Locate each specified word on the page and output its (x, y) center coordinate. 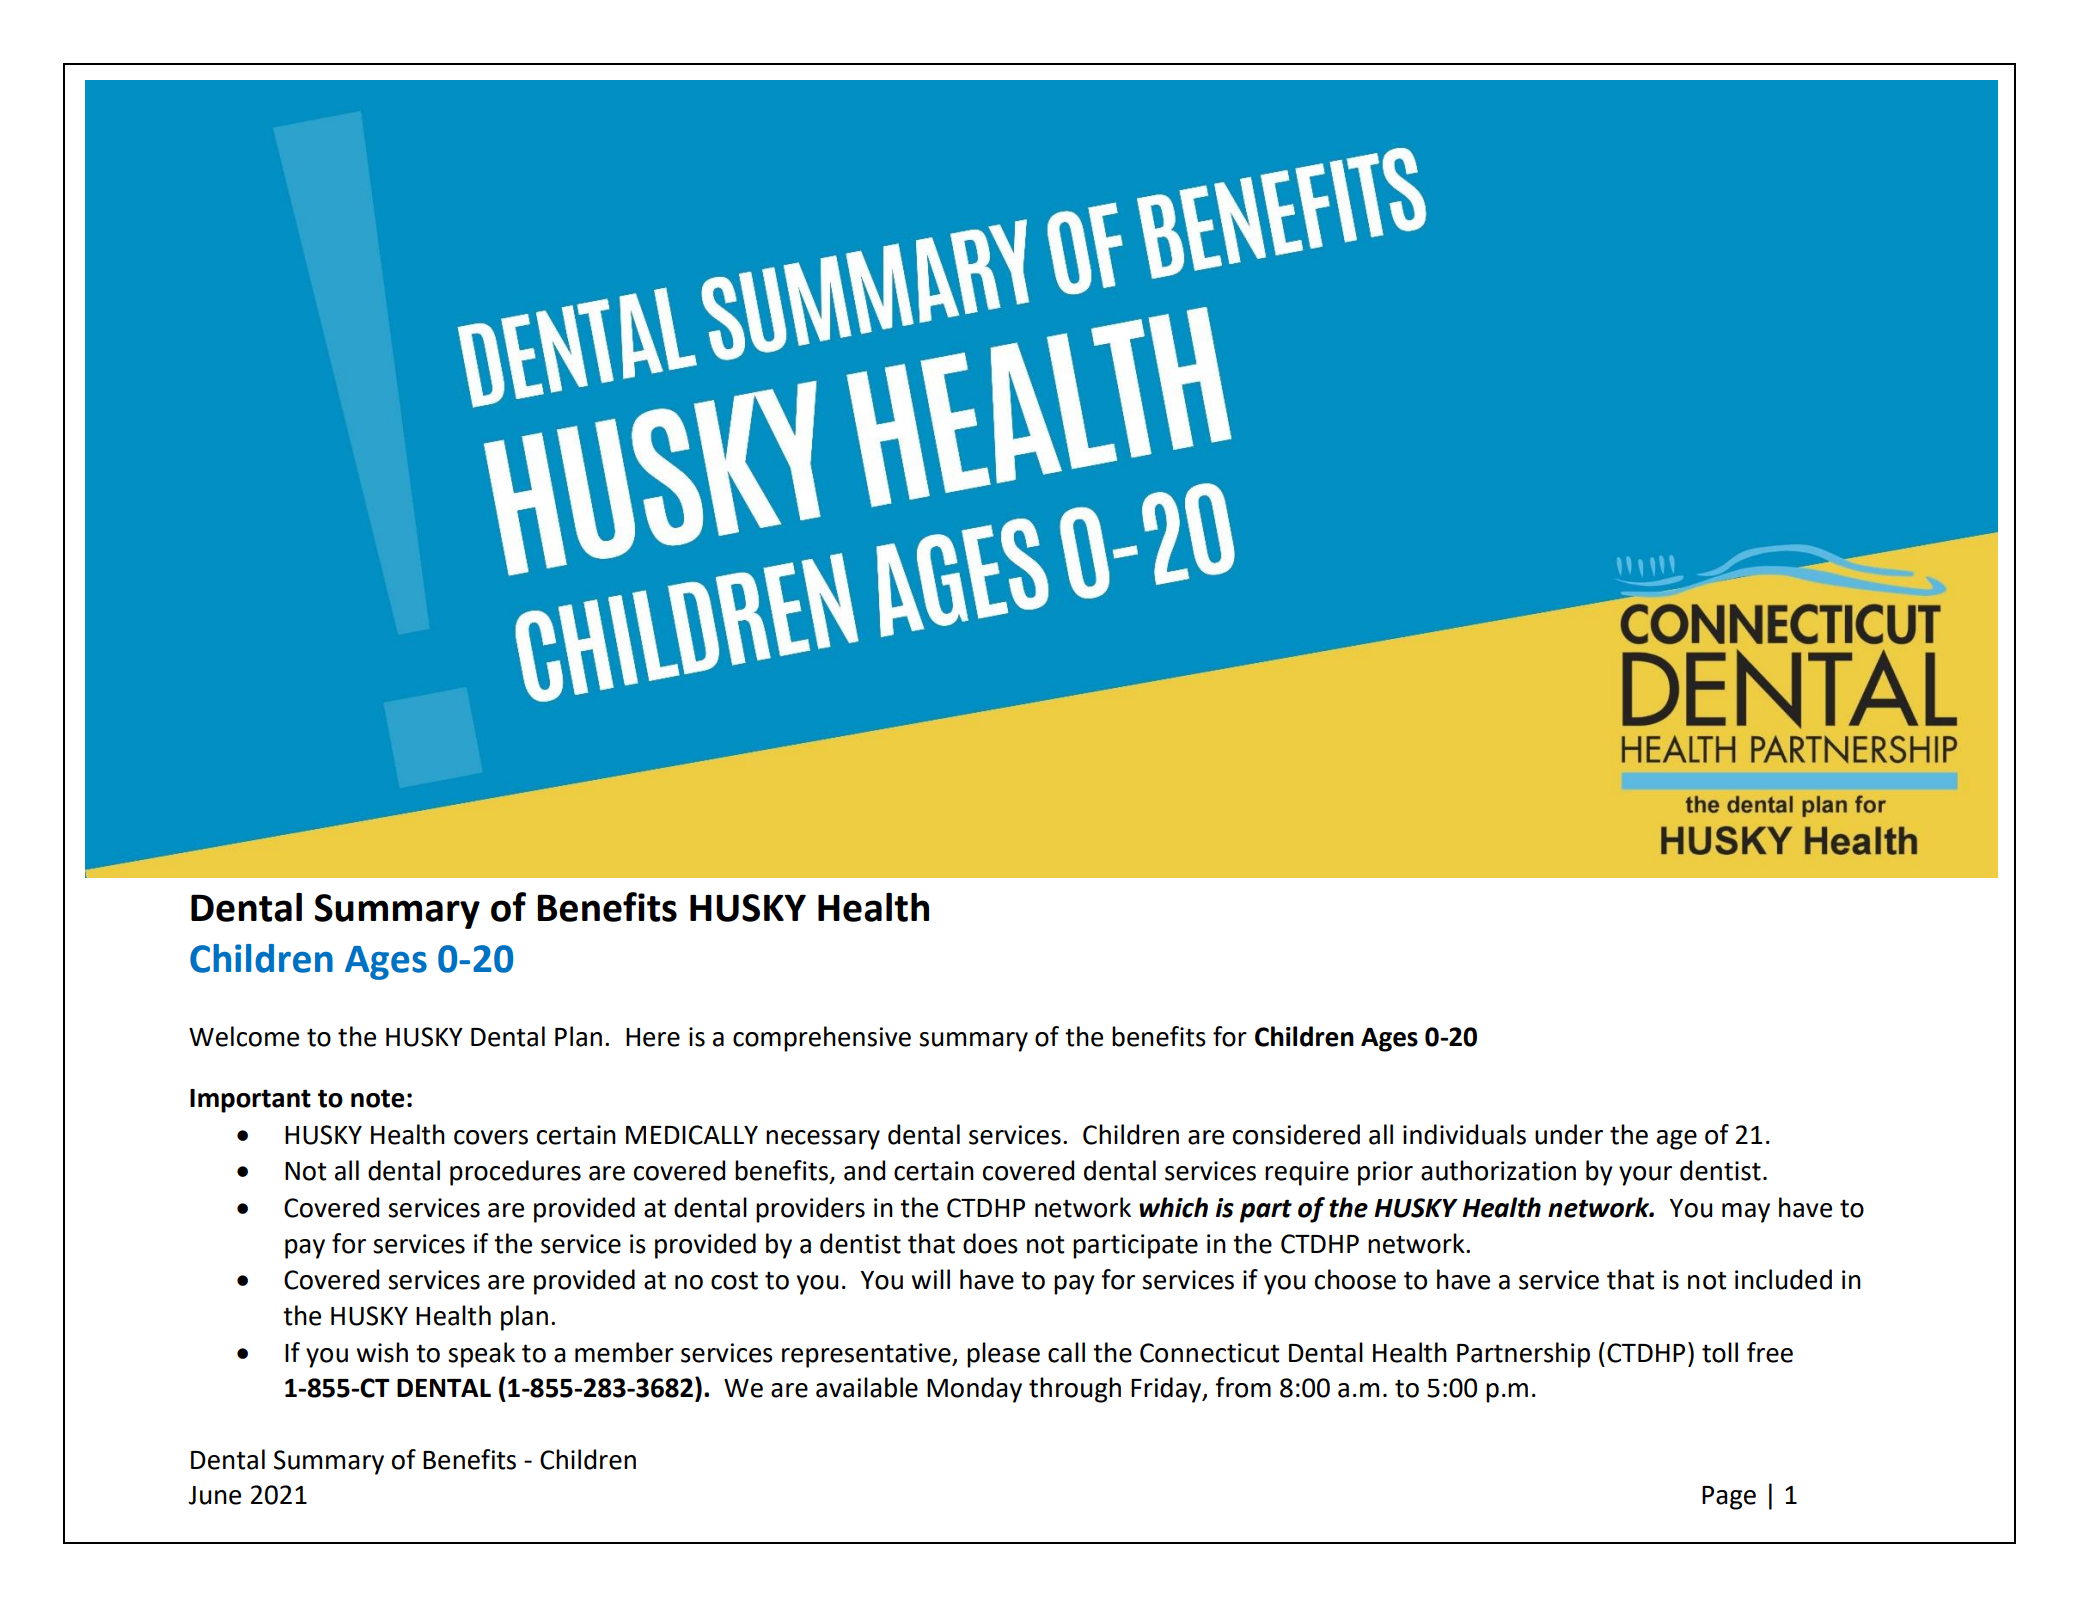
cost (734, 1281)
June (214, 1495)
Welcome (244, 1036)
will (930, 1279)
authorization (1498, 1170)
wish (382, 1352)
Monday (974, 1390)
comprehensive (822, 1039)
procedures (515, 1173)
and (864, 1170)
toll (1720, 1352)
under (1569, 1134)
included (1783, 1279)
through (1075, 1390)
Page (1729, 1498)
